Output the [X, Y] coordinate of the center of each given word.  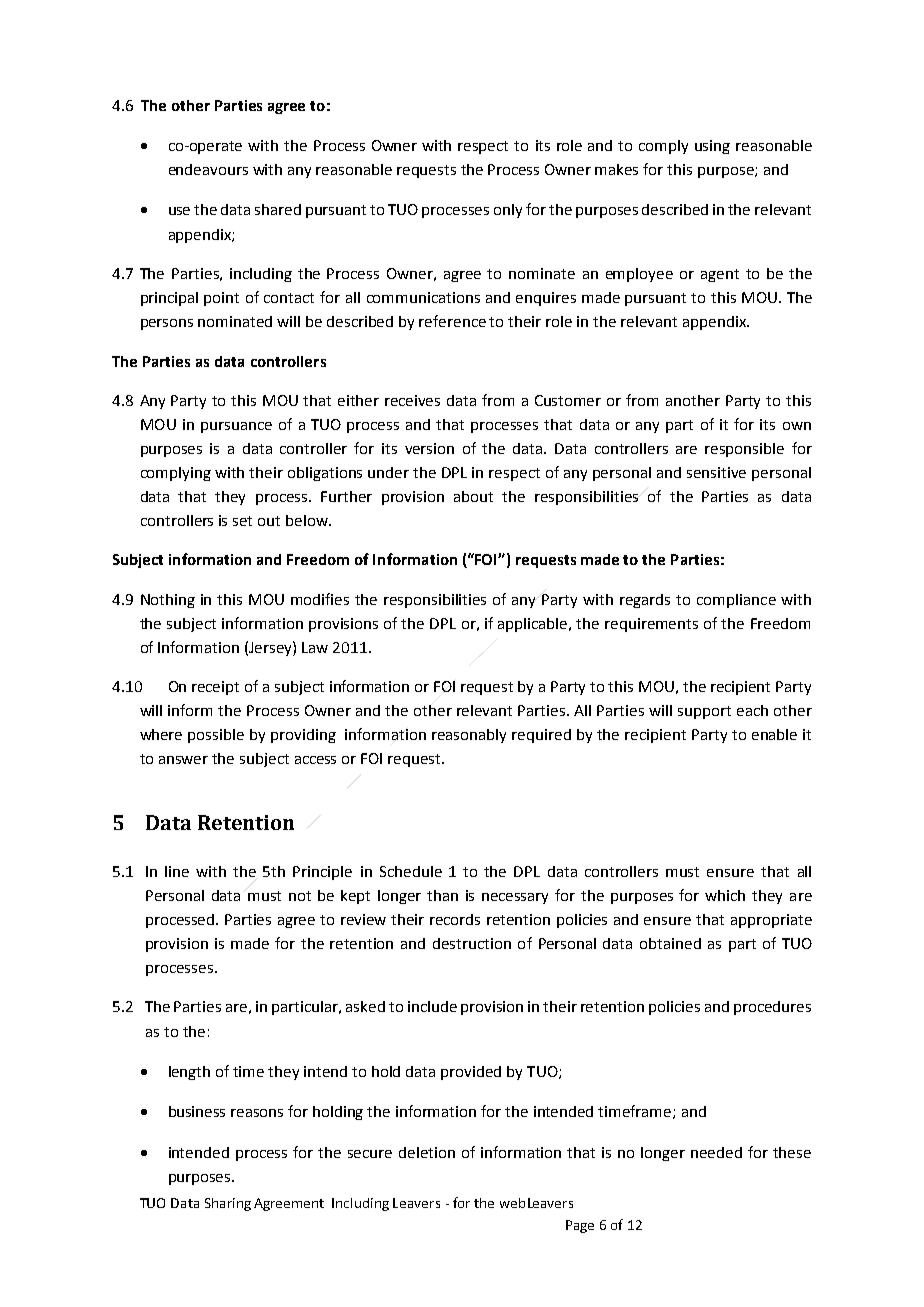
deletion [427, 1152]
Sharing [228, 1204]
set [242, 521]
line [177, 871]
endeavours [208, 169]
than [442, 895]
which [725, 895]
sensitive [716, 472]
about [473, 496]
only [508, 211]
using [712, 147]
